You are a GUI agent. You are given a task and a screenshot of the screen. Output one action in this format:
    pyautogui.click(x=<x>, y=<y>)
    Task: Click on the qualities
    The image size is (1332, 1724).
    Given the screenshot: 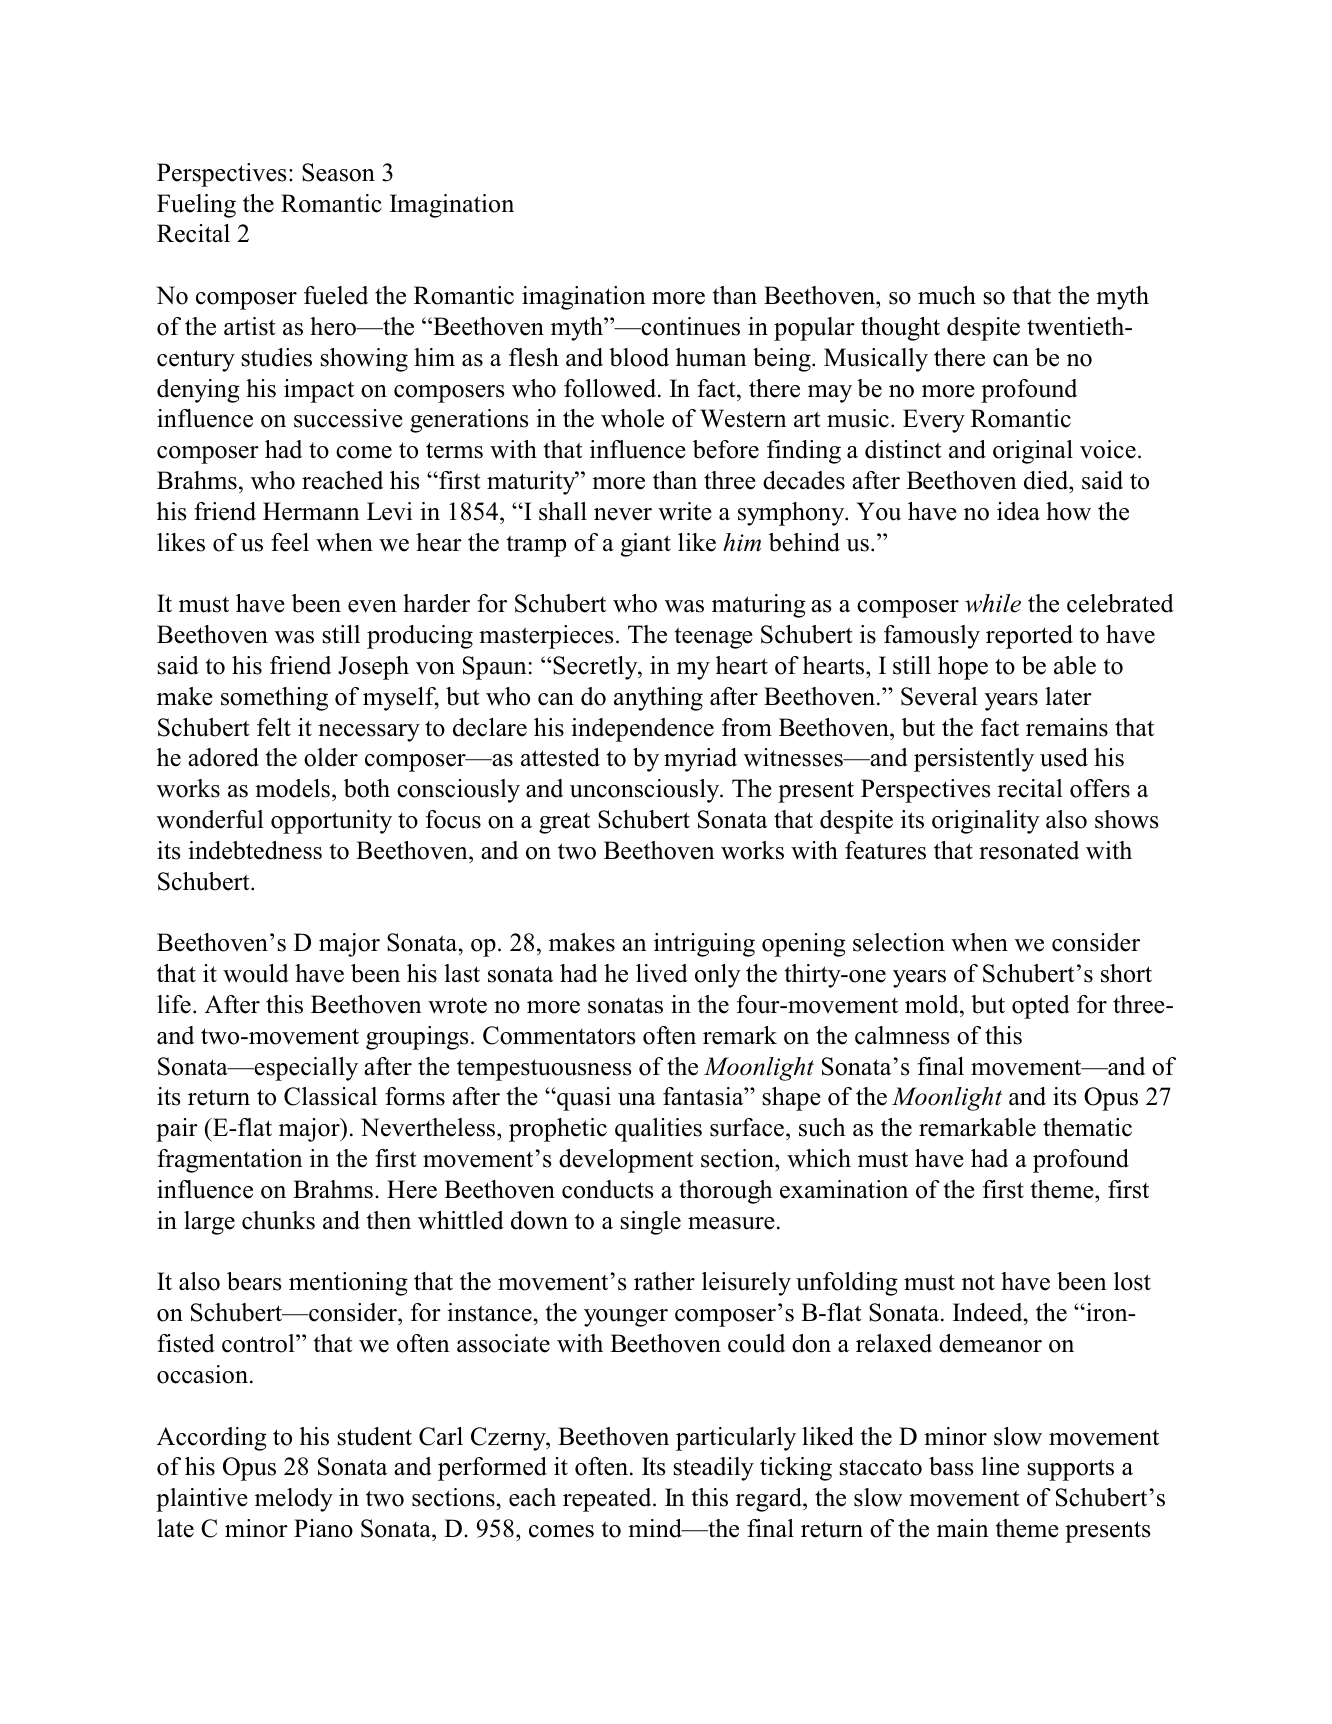 What is the action you would take?
    pyautogui.click(x=658, y=1130)
